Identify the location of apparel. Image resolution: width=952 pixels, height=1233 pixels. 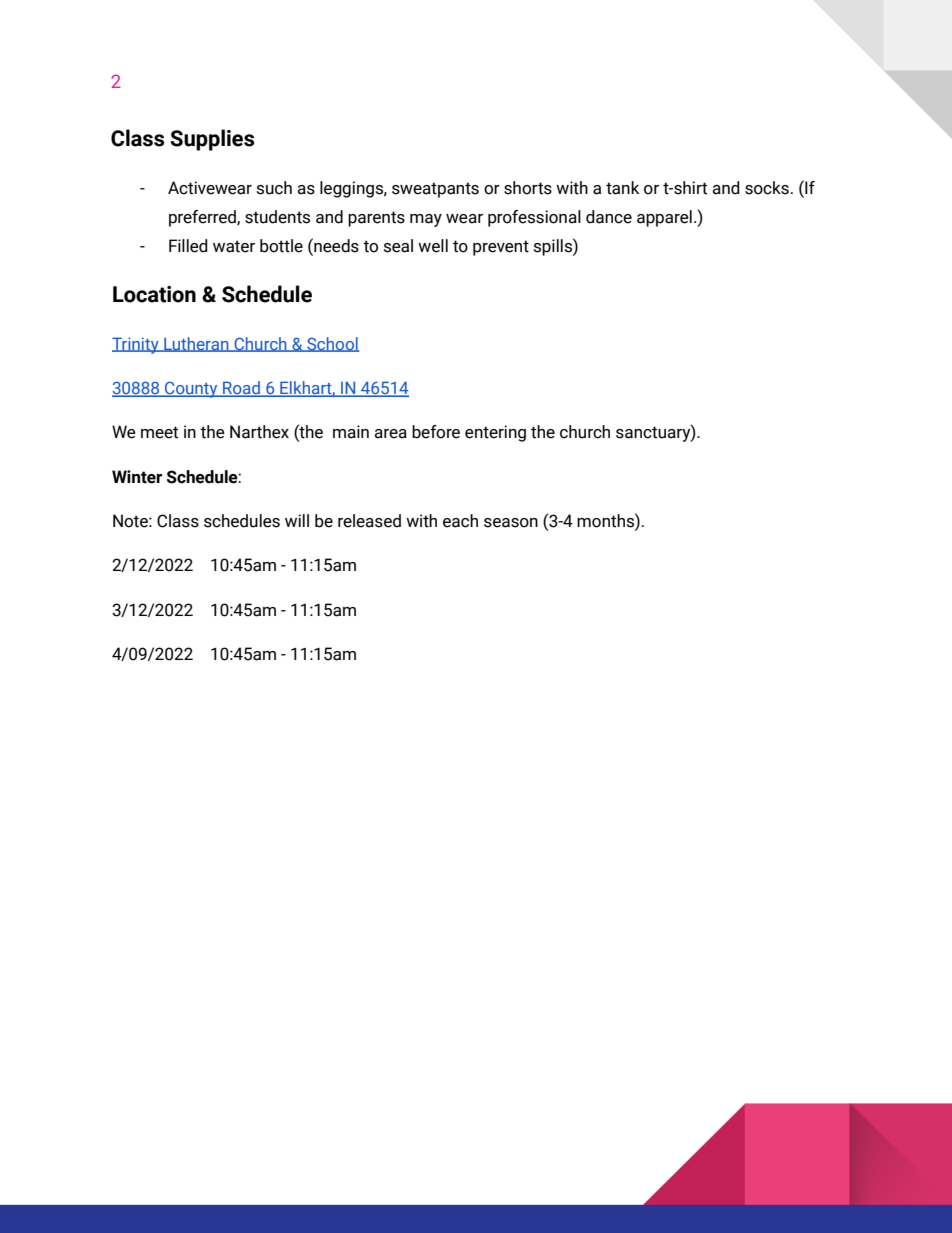
(664, 218).
